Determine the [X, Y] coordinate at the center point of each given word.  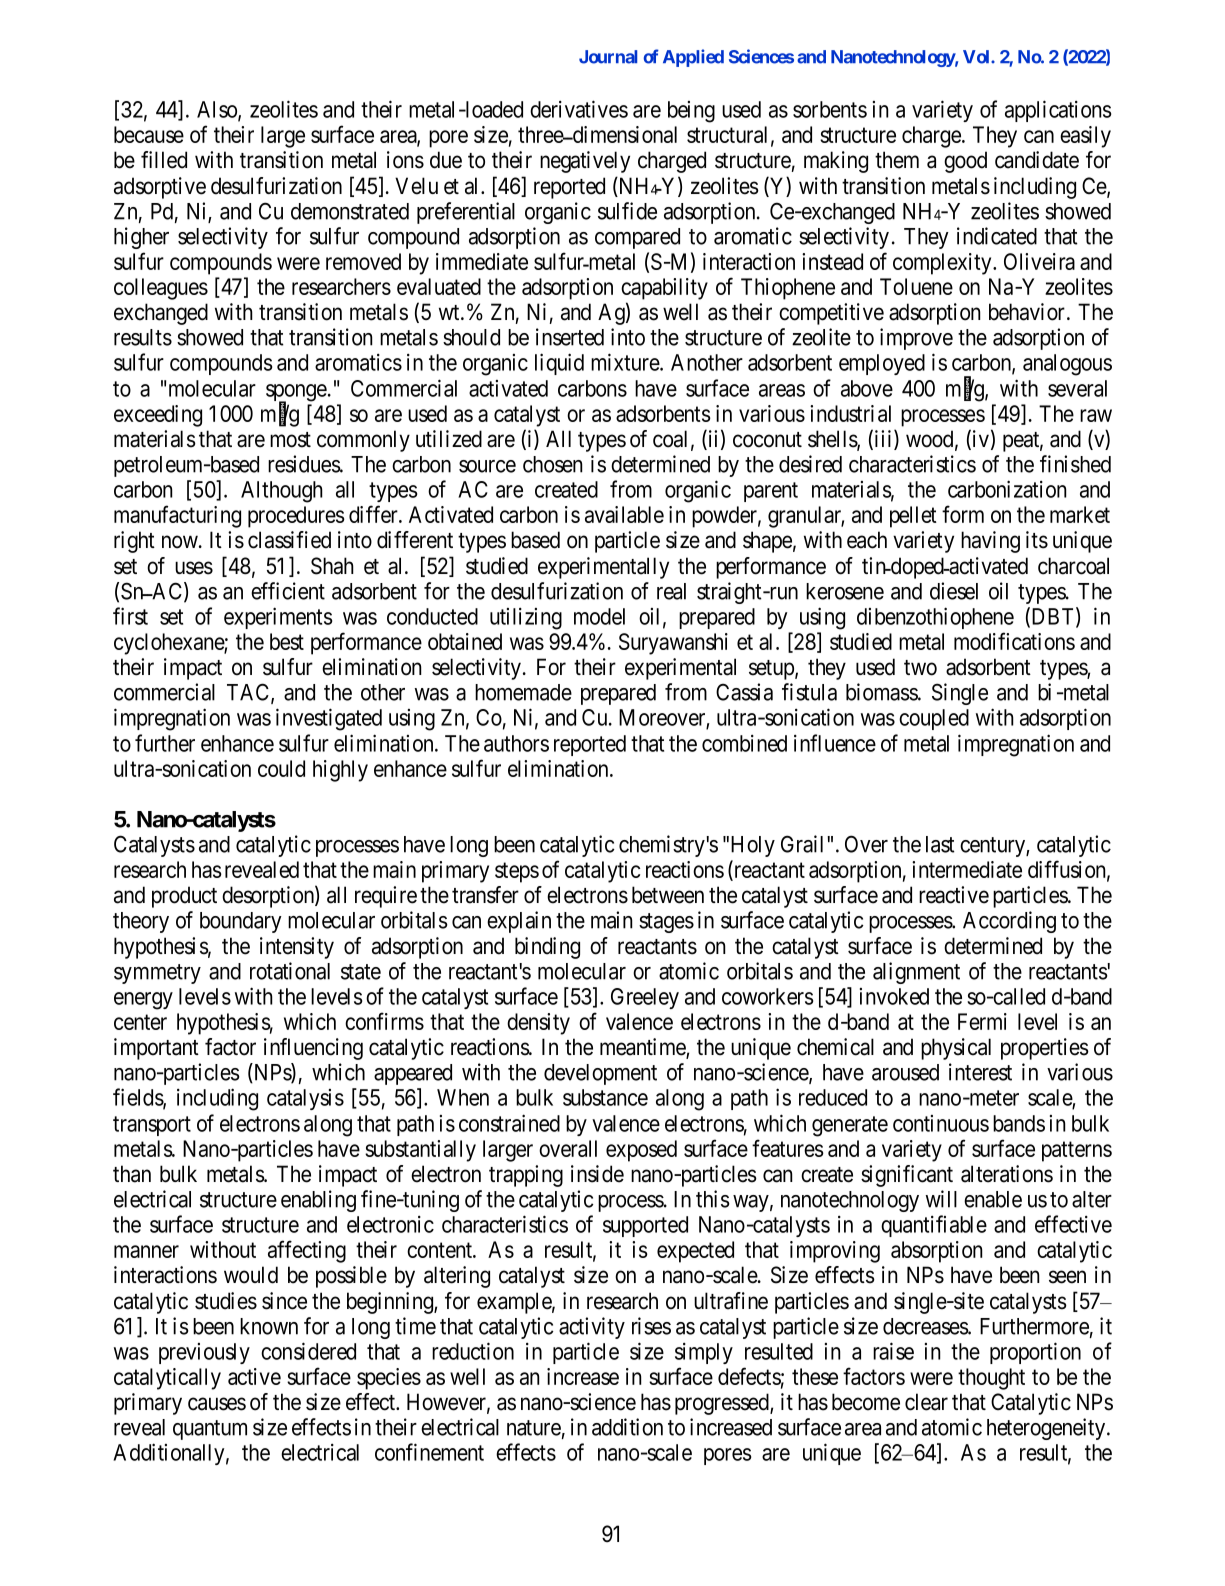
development [600, 1074]
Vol [977, 57]
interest [980, 1072]
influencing [313, 1049]
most [290, 440]
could [281, 768]
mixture [626, 362]
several [1077, 388]
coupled [934, 719]
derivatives [579, 109]
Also [218, 110]
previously [204, 1353]
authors [516, 743]
